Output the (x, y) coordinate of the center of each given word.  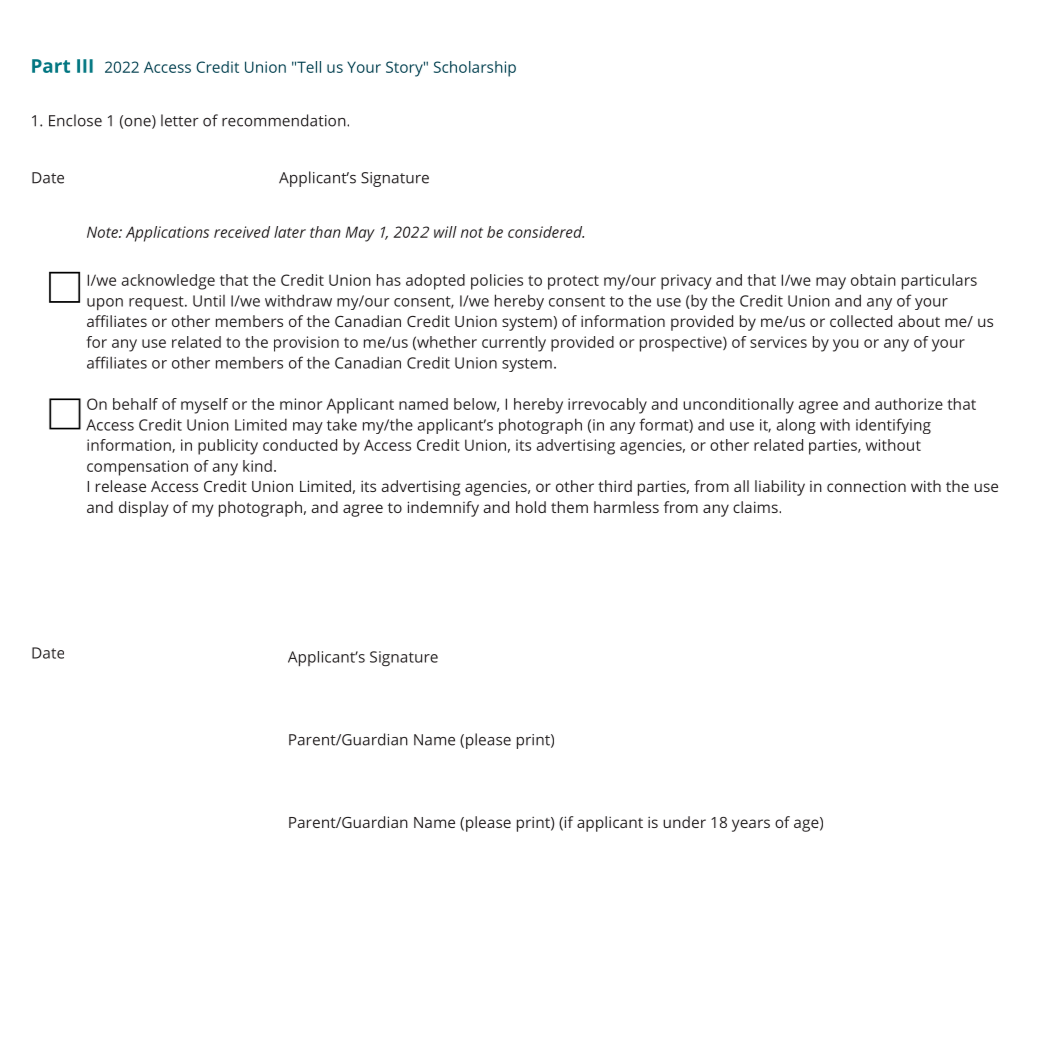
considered (546, 232)
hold (531, 507)
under (684, 822)
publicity (228, 447)
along (796, 426)
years (751, 825)
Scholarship (475, 69)
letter (180, 120)
